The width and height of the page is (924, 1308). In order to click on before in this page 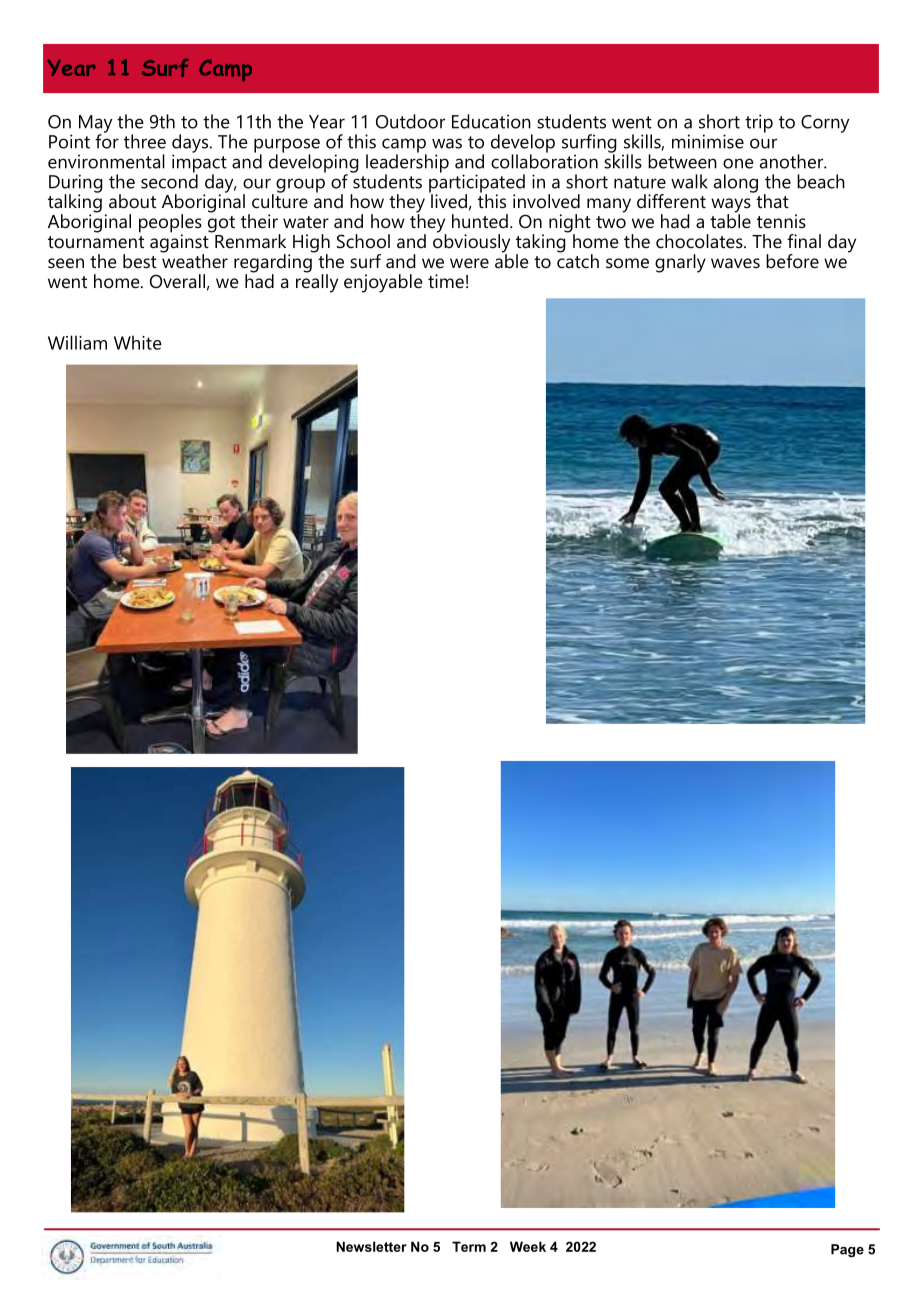, I will do `click(792, 261)`.
